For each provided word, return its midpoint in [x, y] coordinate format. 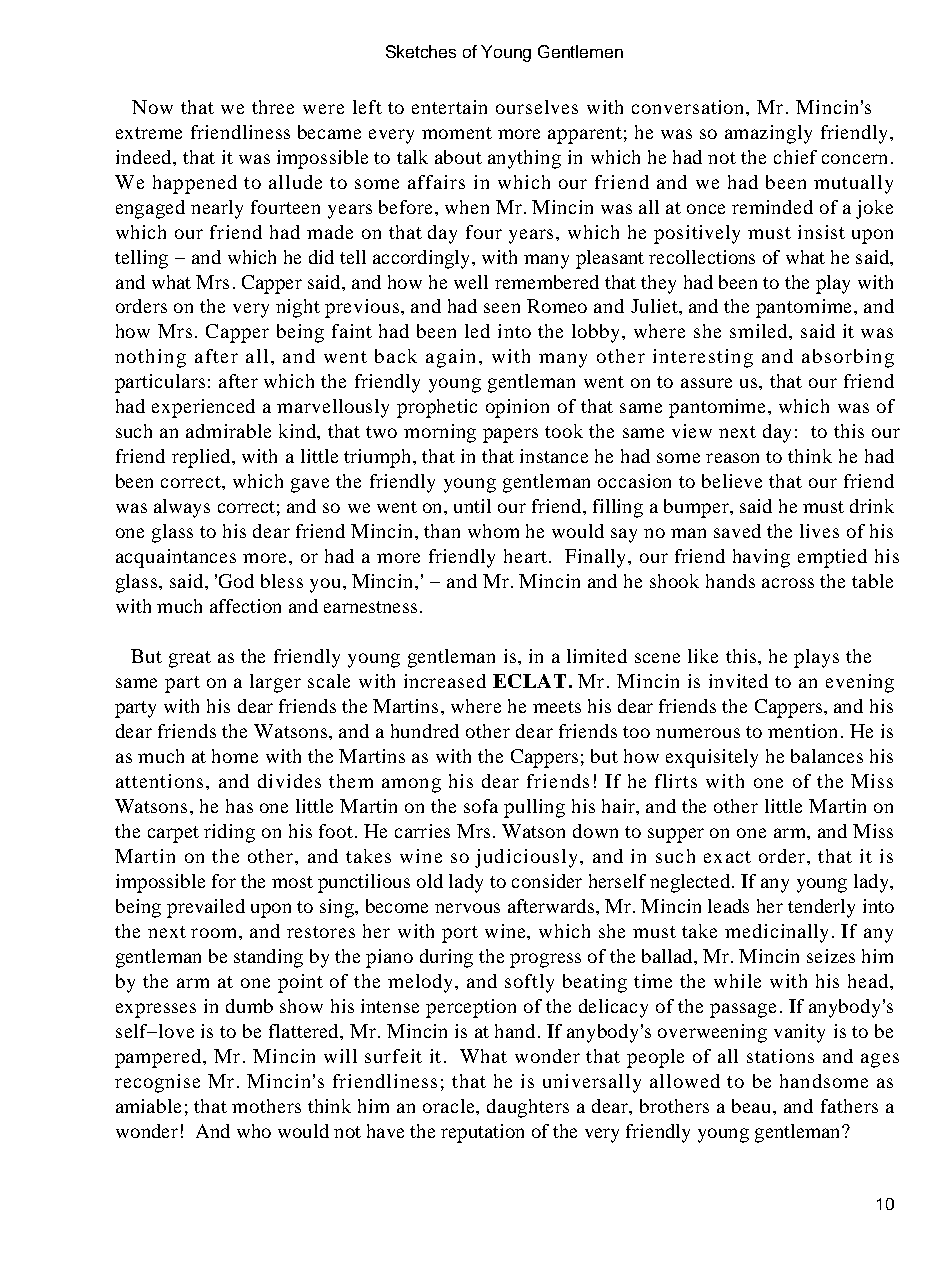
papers [510, 435]
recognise [157, 1083]
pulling [534, 808]
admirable [228, 431]
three [273, 107]
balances [827, 756]
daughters [528, 1108]
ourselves [537, 107]
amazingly [768, 134]
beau [753, 1106]
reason [732, 458]
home [235, 756]
